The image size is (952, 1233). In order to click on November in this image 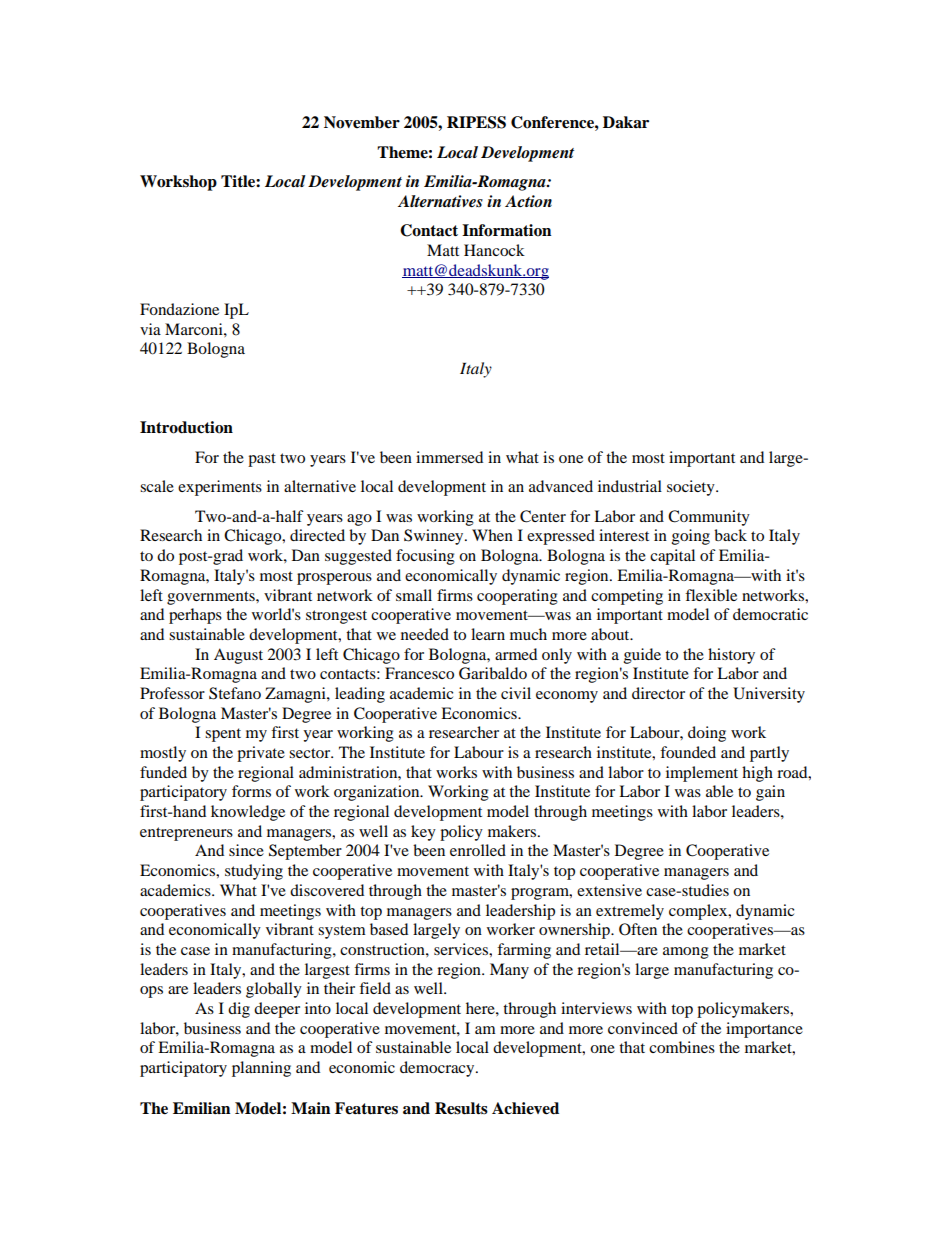, I will do `click(362, 122)`.
